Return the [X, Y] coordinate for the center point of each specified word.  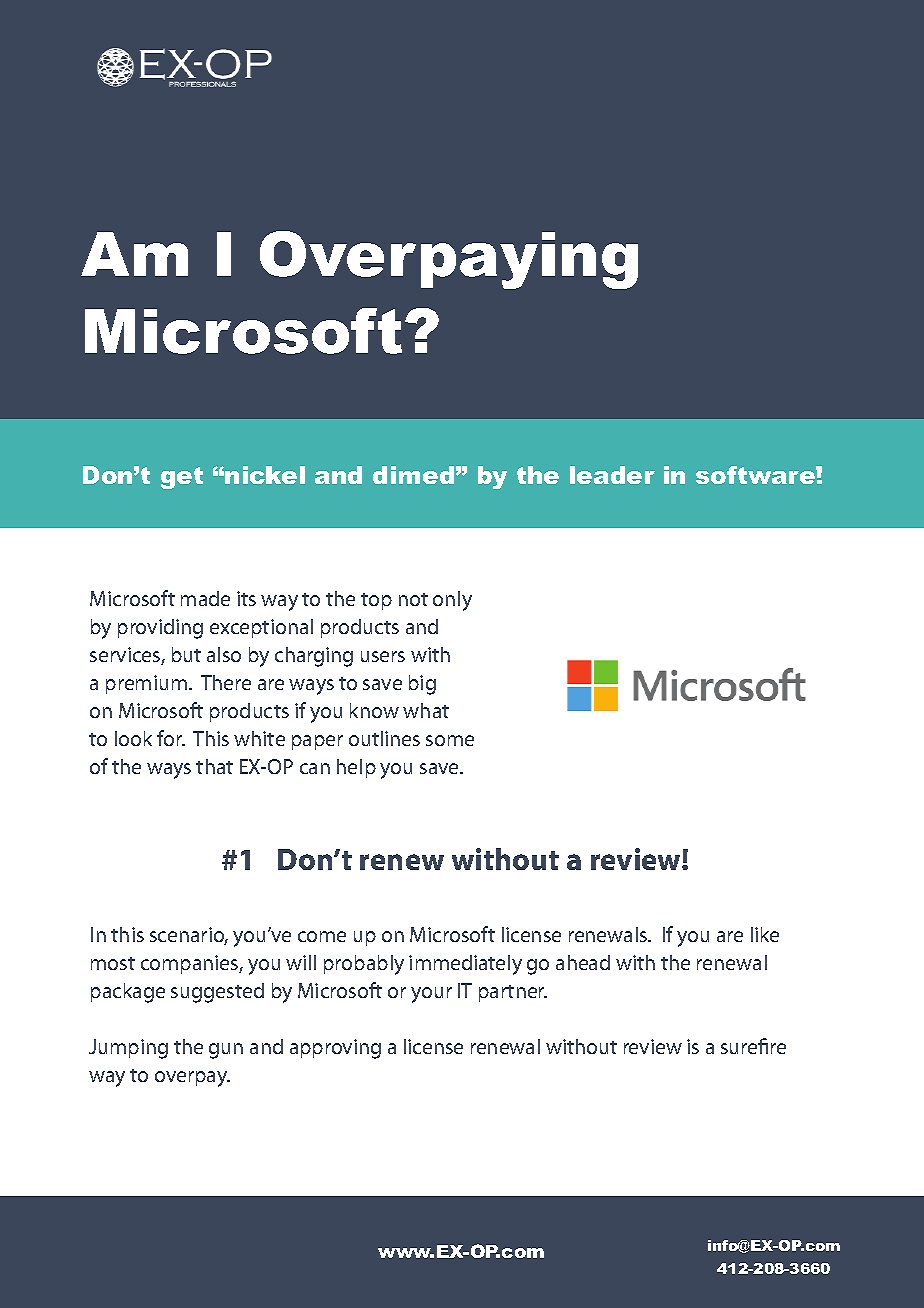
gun [226, 1051]
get [182, 478]
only [452, 601]
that [214, 766]
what [426, 710]
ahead [583, 962]
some [450, 740]
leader [612, 475]
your [431, 995]
